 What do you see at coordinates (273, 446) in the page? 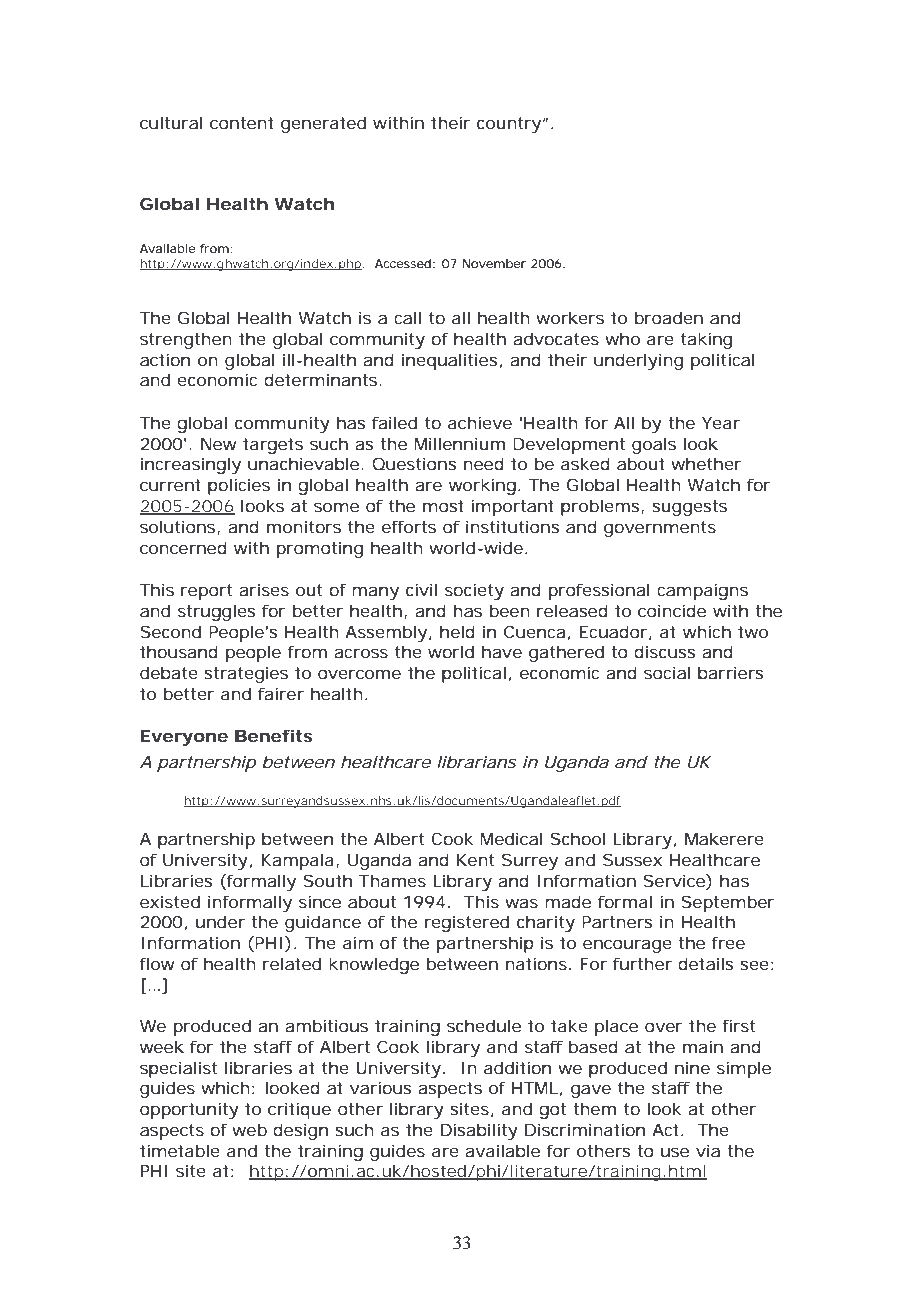
I see `targets` at bounding box center [273, 446].
